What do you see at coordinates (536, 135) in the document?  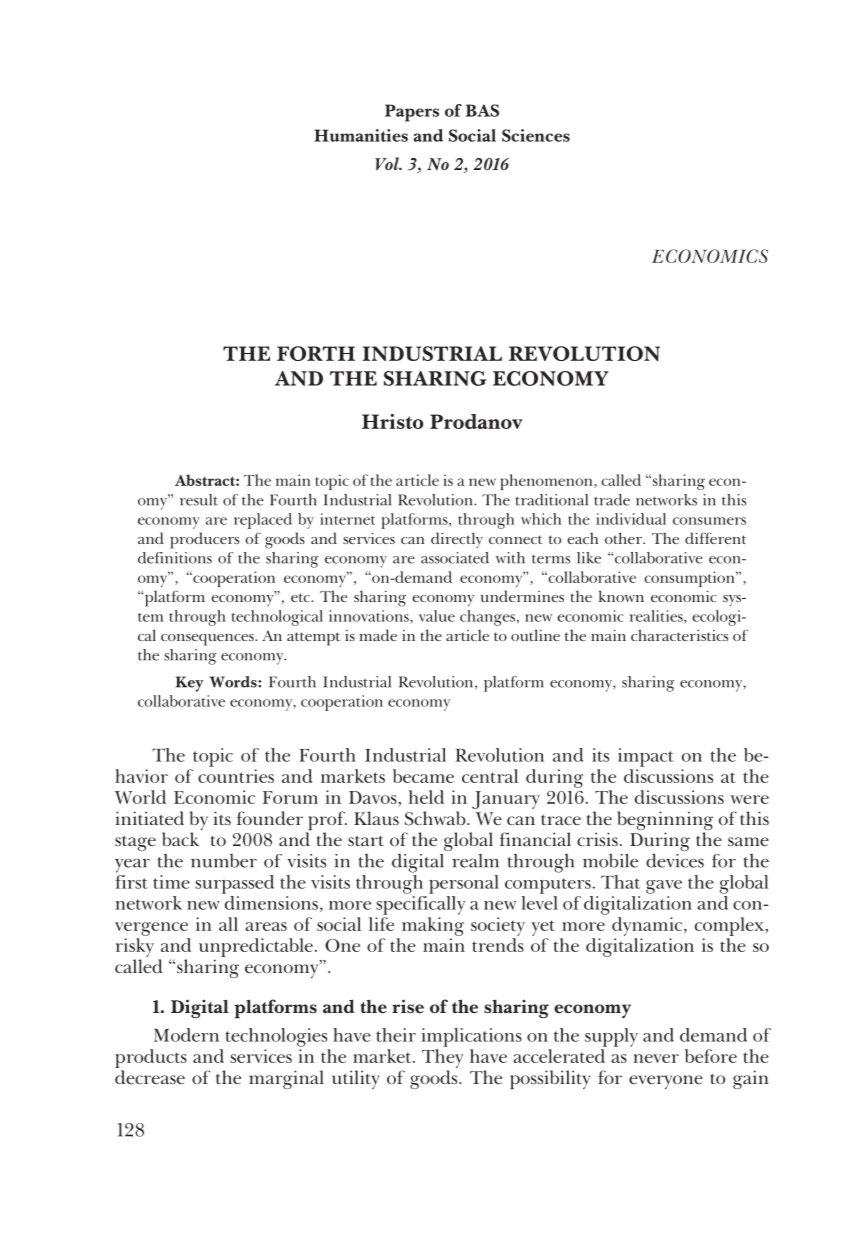 I see `Sciences` at bounding box center [536, 135].
